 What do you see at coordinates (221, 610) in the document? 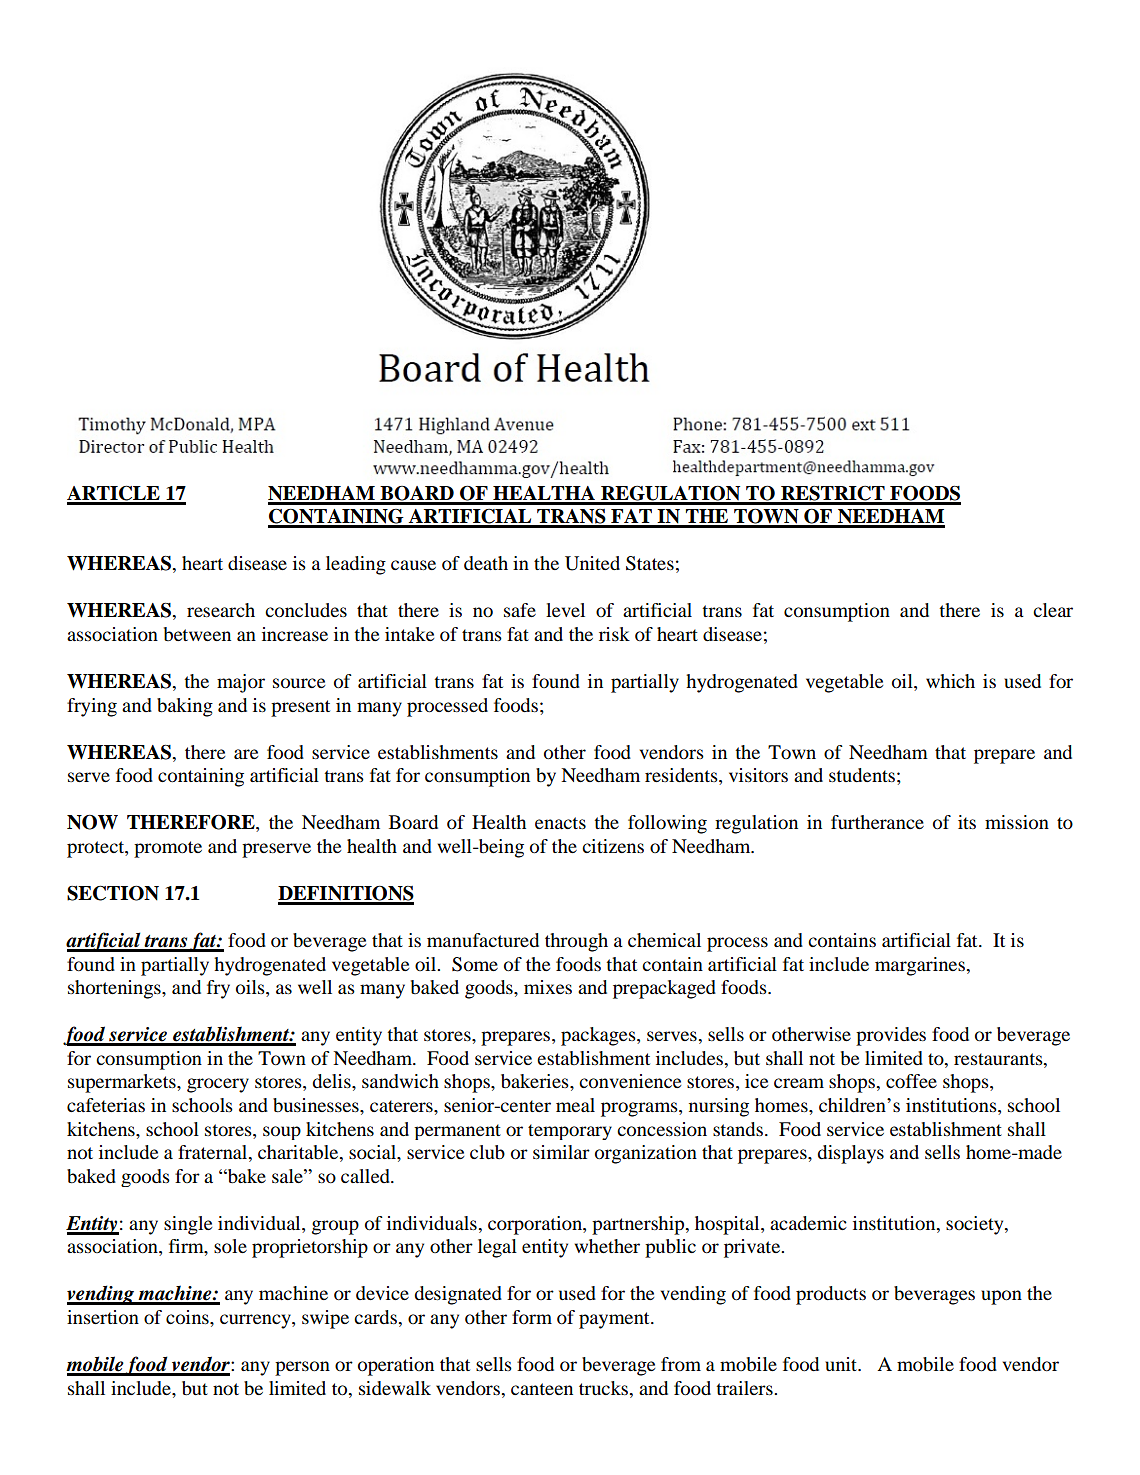
I see `research` at bounding box center [221, 610].
